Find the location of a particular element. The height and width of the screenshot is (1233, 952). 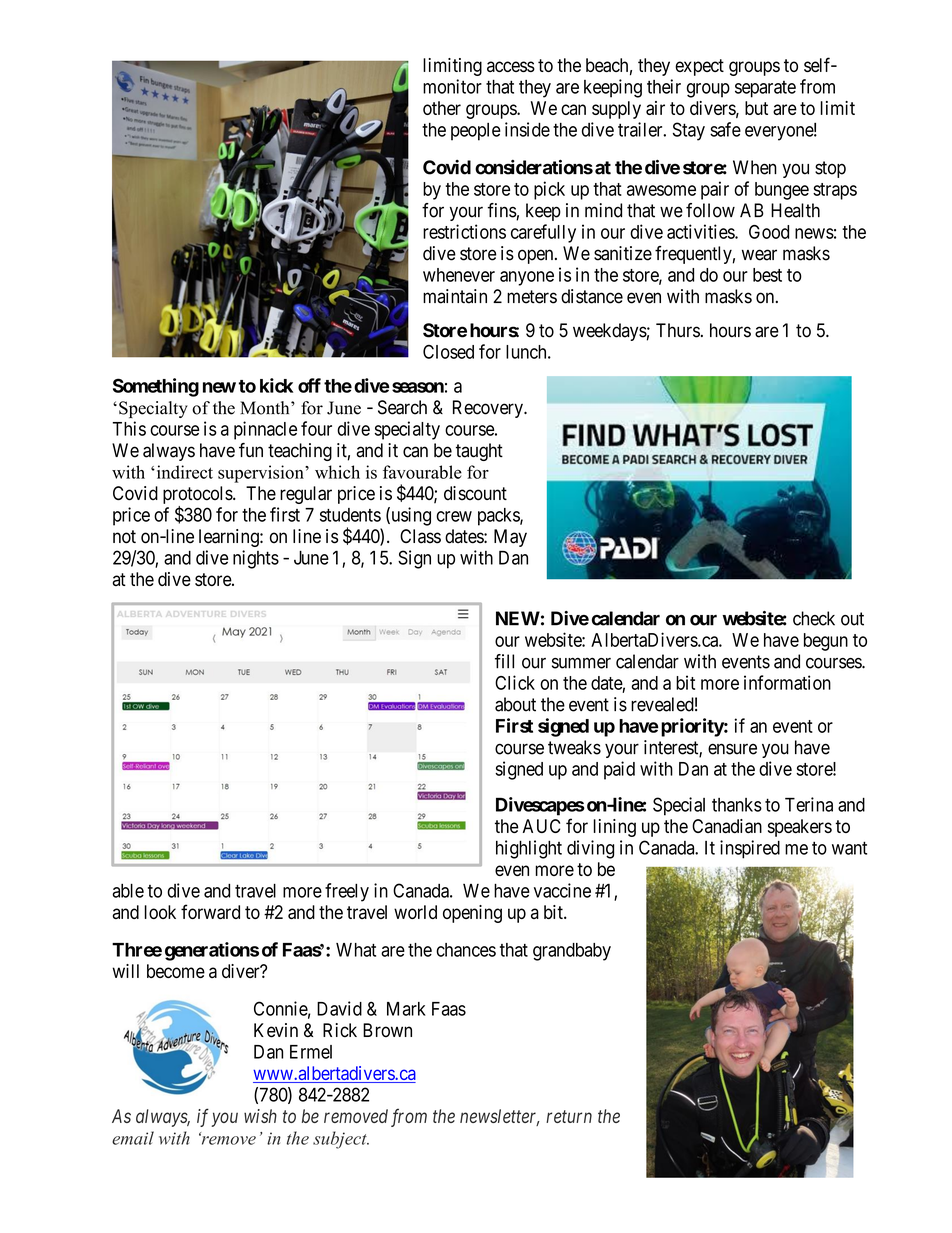

fun is located at coordinates (251, 450).
